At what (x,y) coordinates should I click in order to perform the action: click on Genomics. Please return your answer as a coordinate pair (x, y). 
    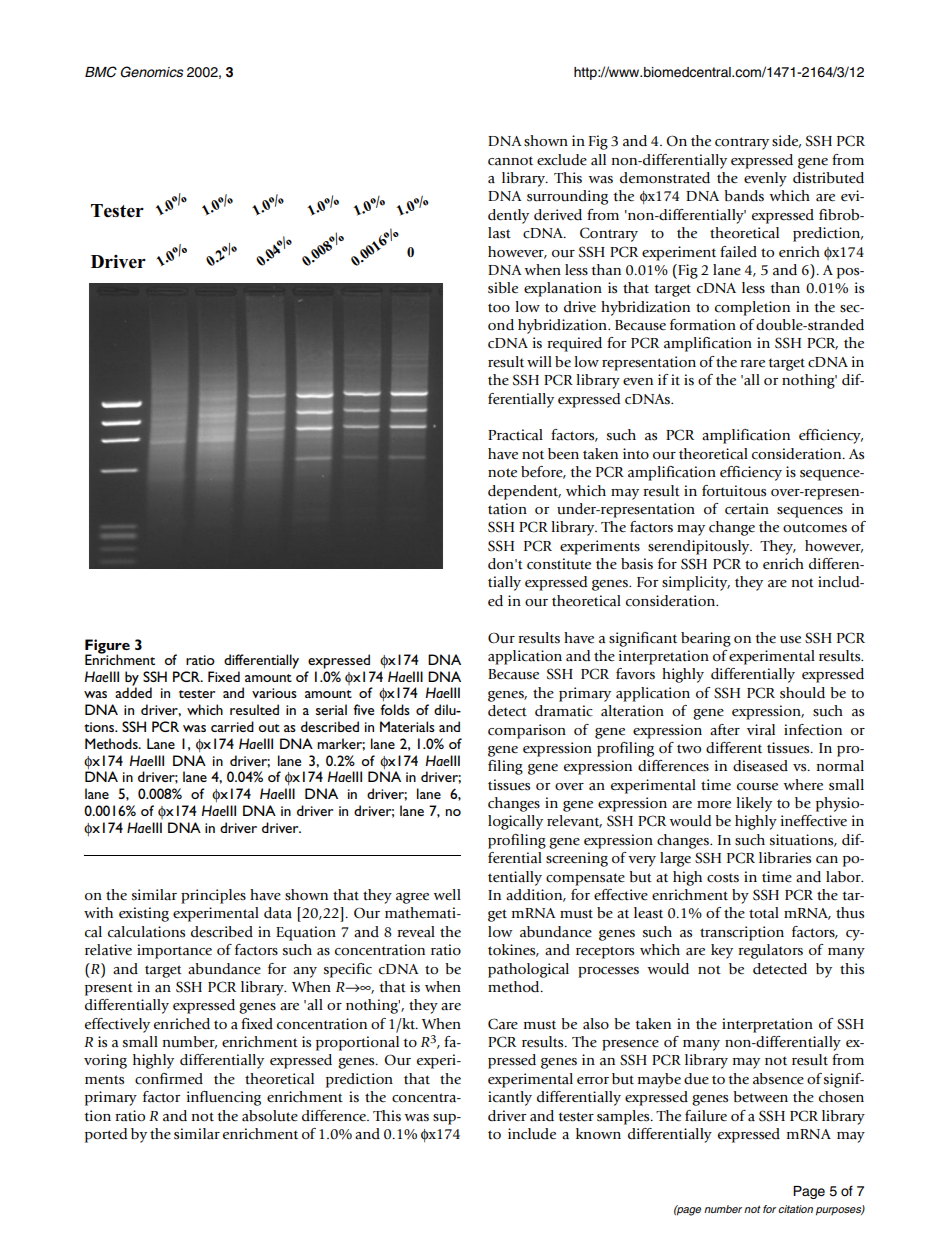
    Looking at the image, I should click on (151, 72).
